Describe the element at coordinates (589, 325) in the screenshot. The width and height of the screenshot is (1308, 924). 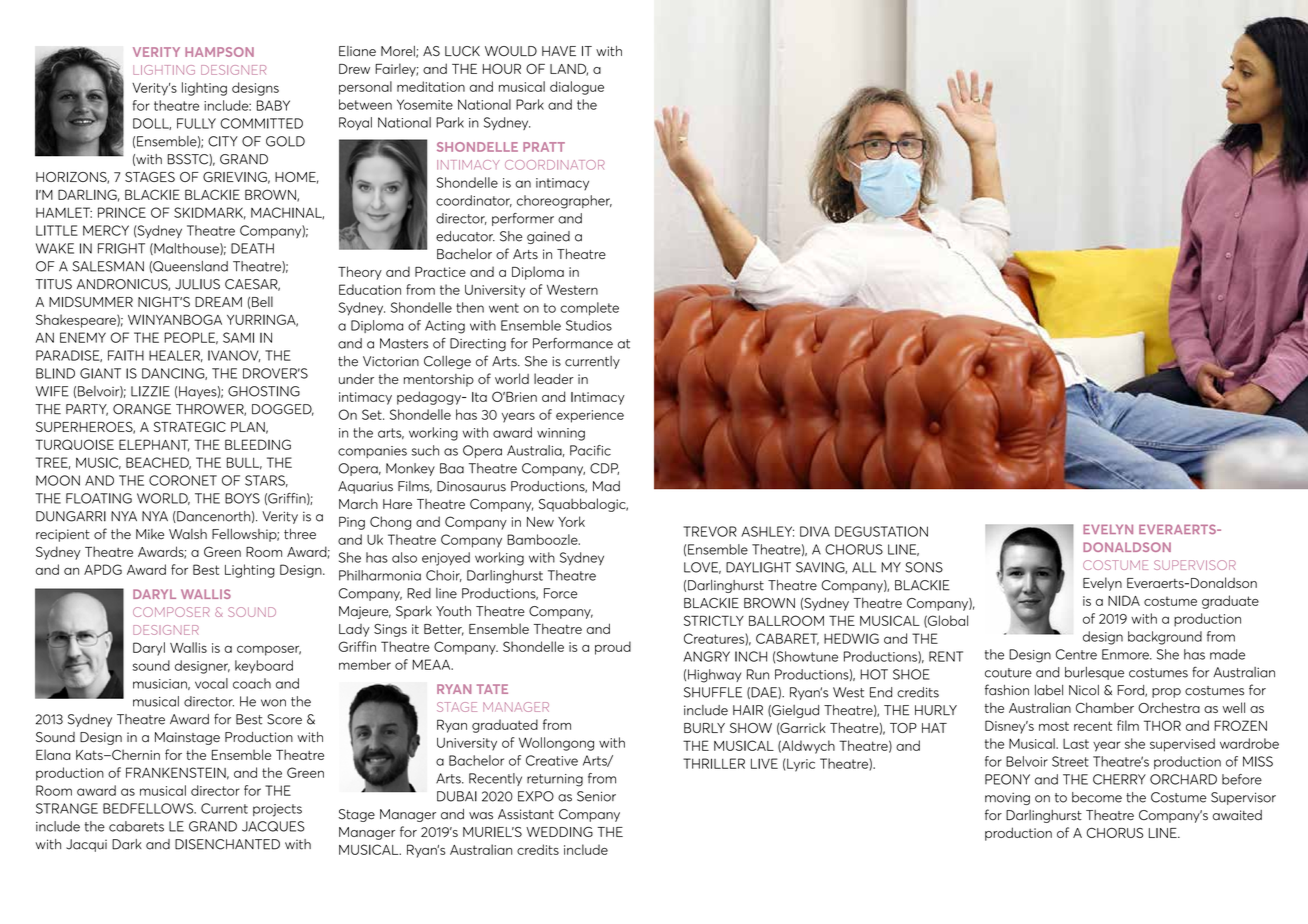
I see `Studios` at that location.
